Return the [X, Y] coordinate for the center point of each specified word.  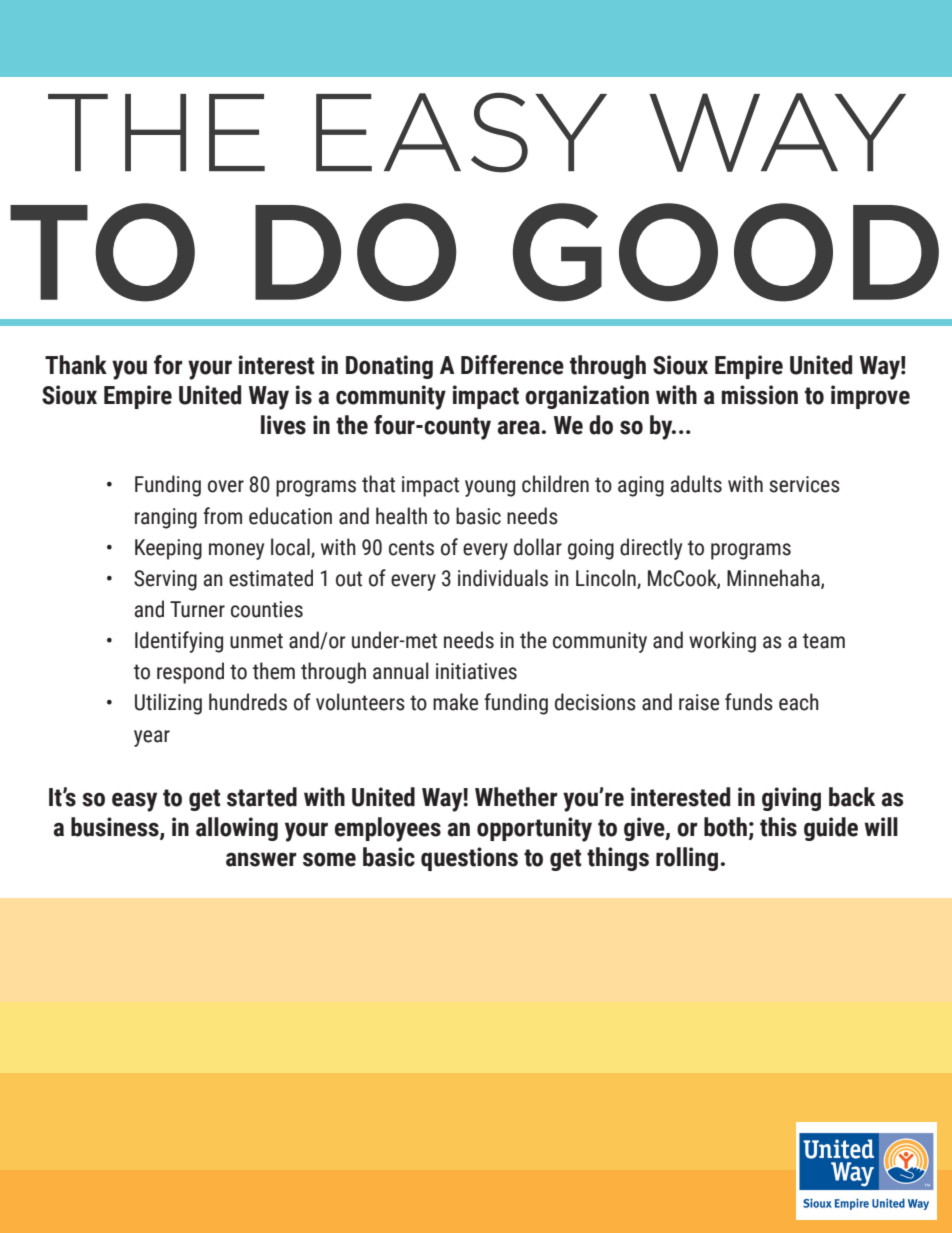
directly [651, 549]
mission [760, 395]
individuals [503, 578]
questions [469, 859]
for [168, 365]
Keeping [168, 549]
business [116, 828]
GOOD [726, 252]
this [778, 827]
